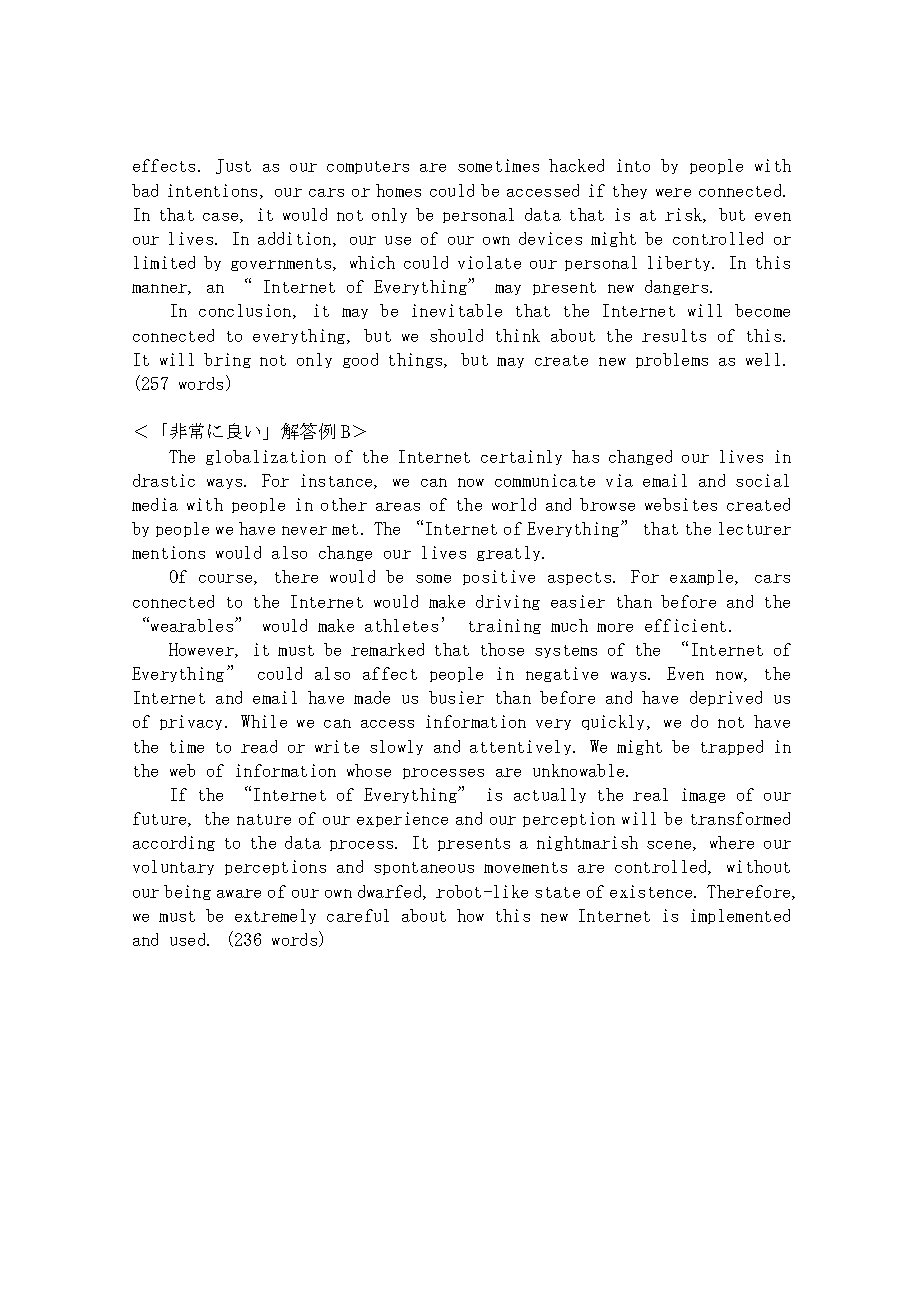  What do you see at coordinates (424, 868) in the image?
I see `spontaneous` at bounding box center [424, 868].
